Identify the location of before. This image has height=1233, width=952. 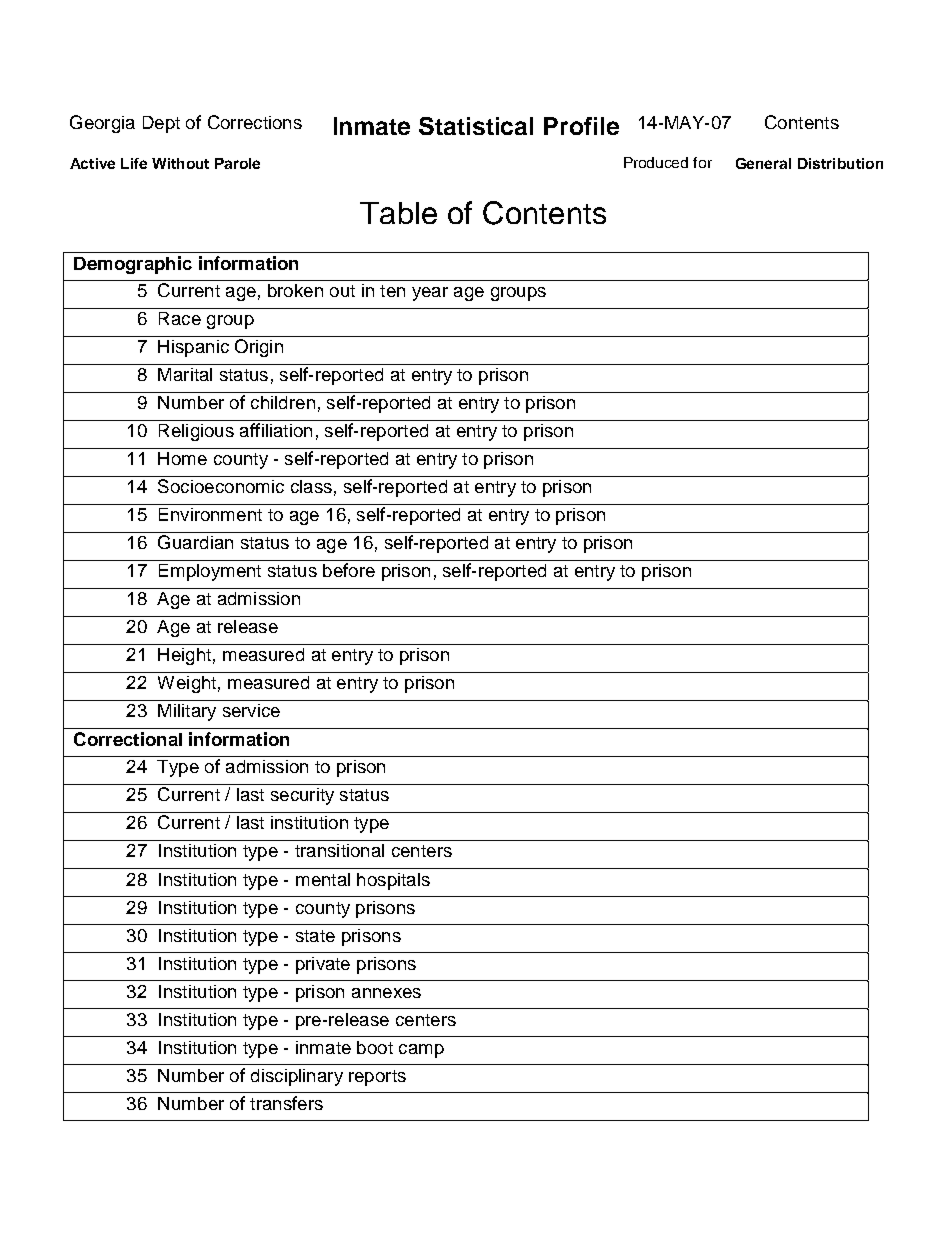
(349, 570).
